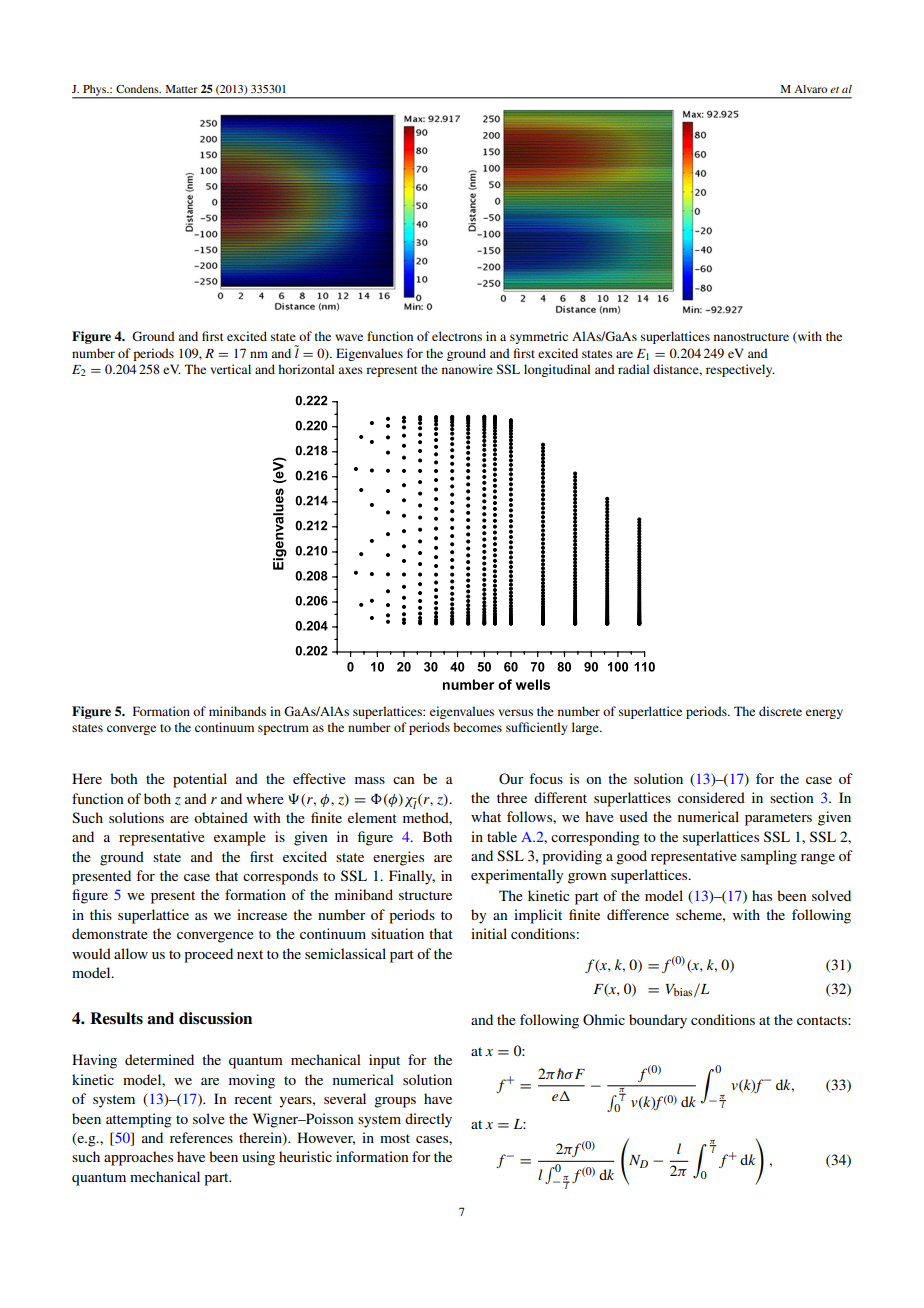 This screenshot has height=1308, width=924. I want to click on electrons, so click(457, 336).
